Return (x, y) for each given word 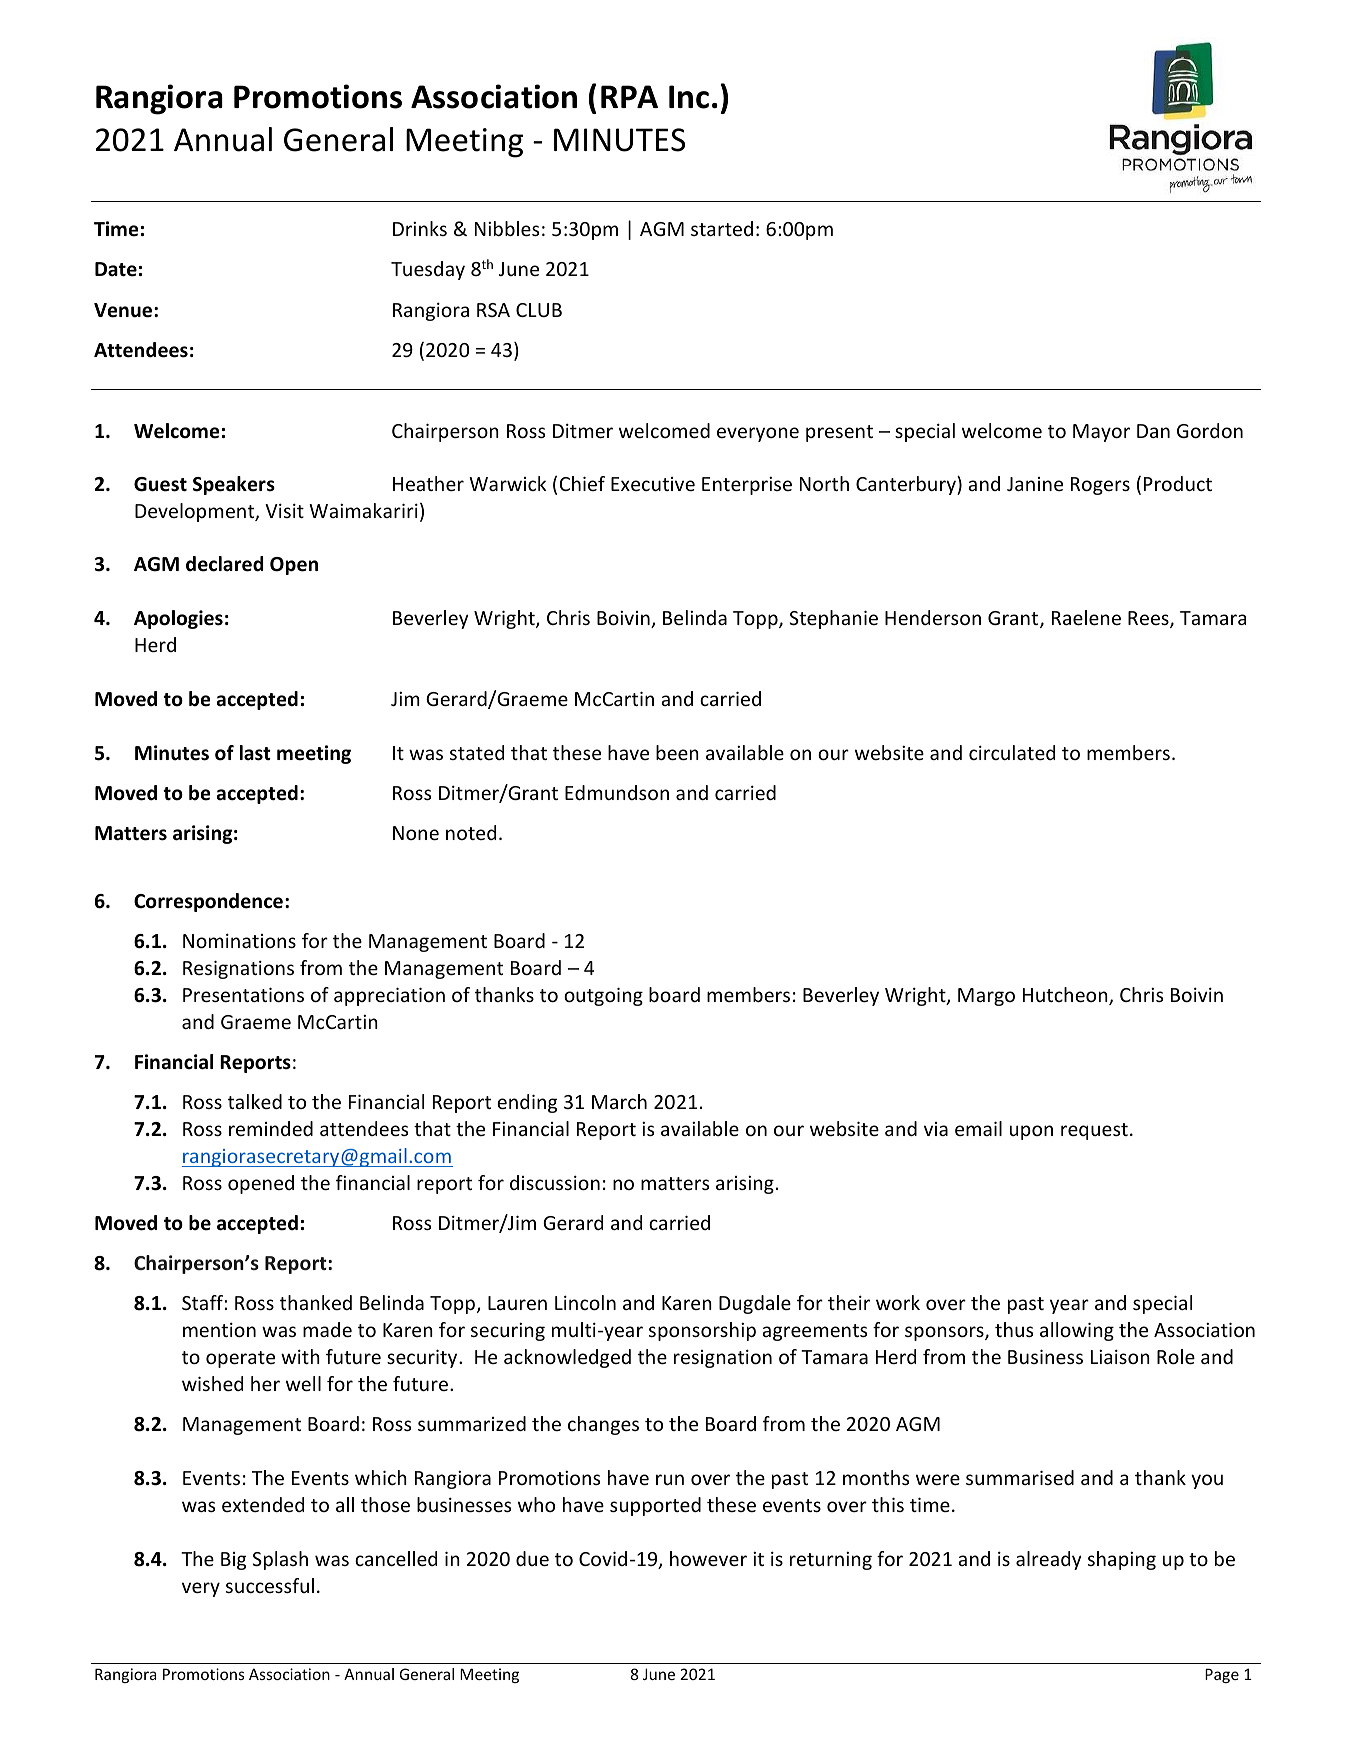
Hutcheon (1066, 996)
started (722, 228)
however (708, 1558)
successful (270, 1585)
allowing (1077, 1331)
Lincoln (585, 1302)
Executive (653, 484)
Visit (284, 510)
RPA (629, 96)
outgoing (603, 996)
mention (219, 1329)
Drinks (420, 228)
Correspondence (208, 902)
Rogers (1100, 486)
